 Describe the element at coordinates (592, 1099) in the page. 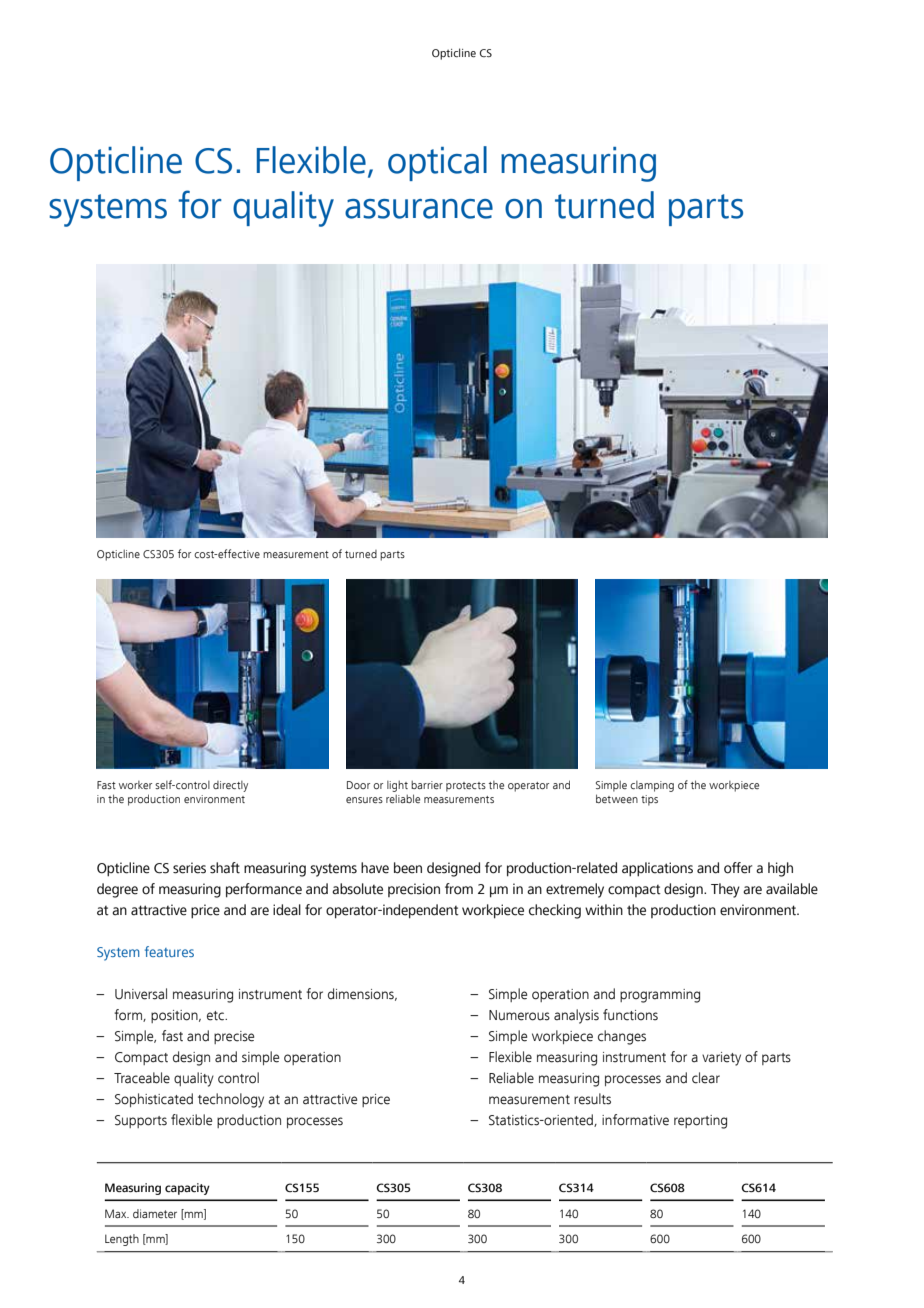

I see `results` at that location.
